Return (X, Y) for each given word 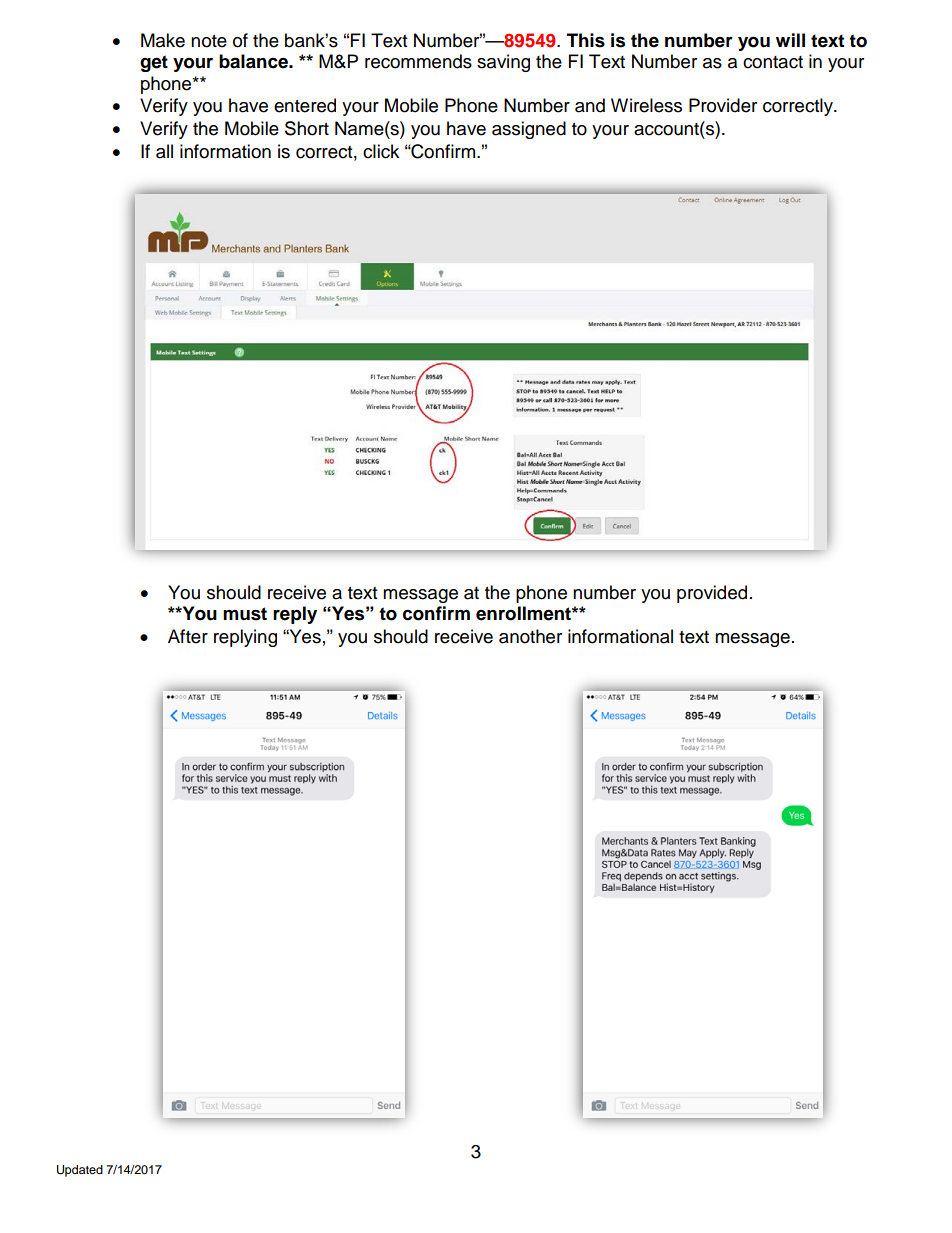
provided (712, 594)
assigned (529, 130)
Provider (723, 105)
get (154, 63)
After (188, 636)
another (530, 636)
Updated (80, 1171)
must (245, 614)
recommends (418, 61)
